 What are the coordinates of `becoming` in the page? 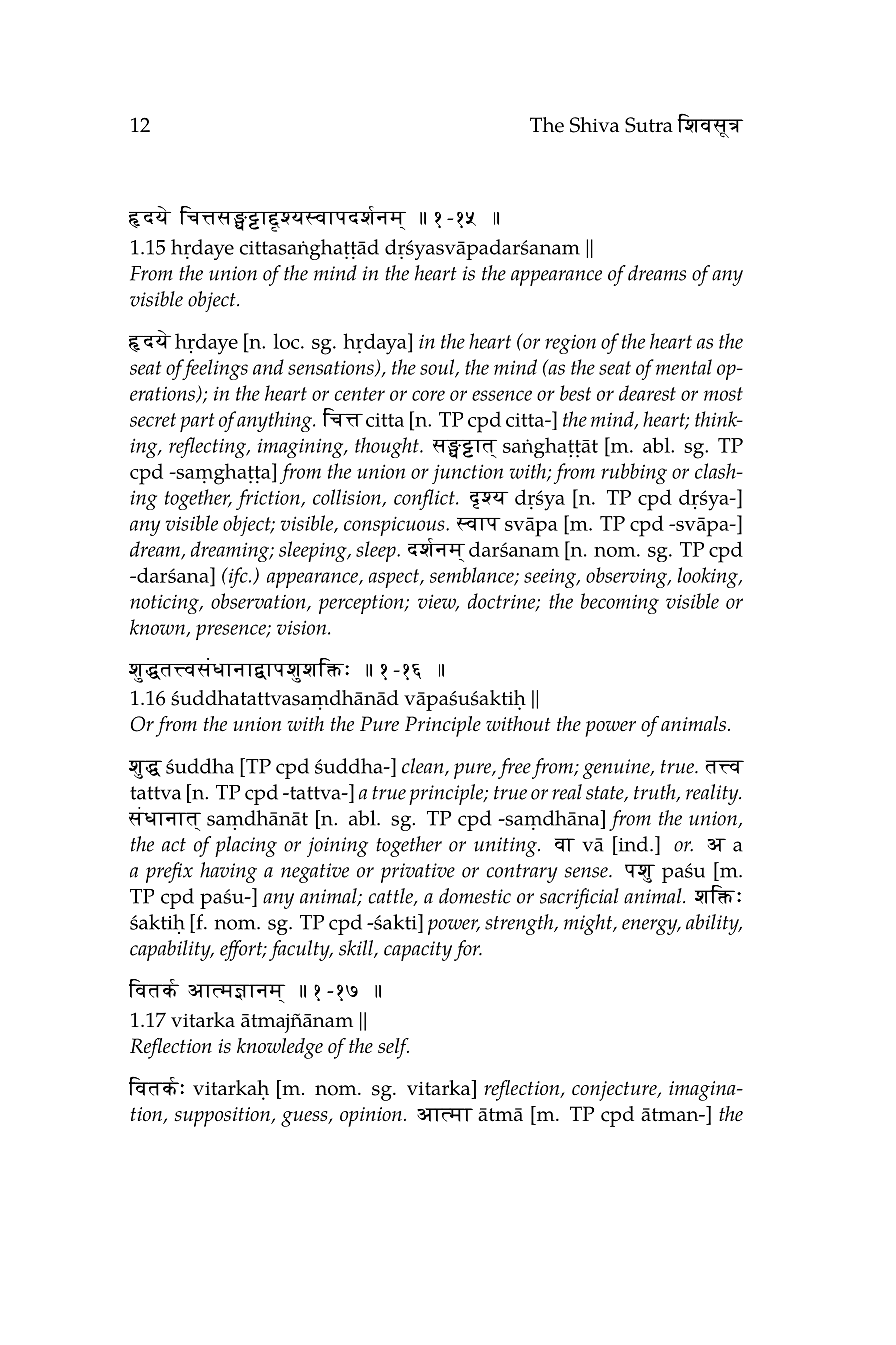 It's located at (620, 603).
